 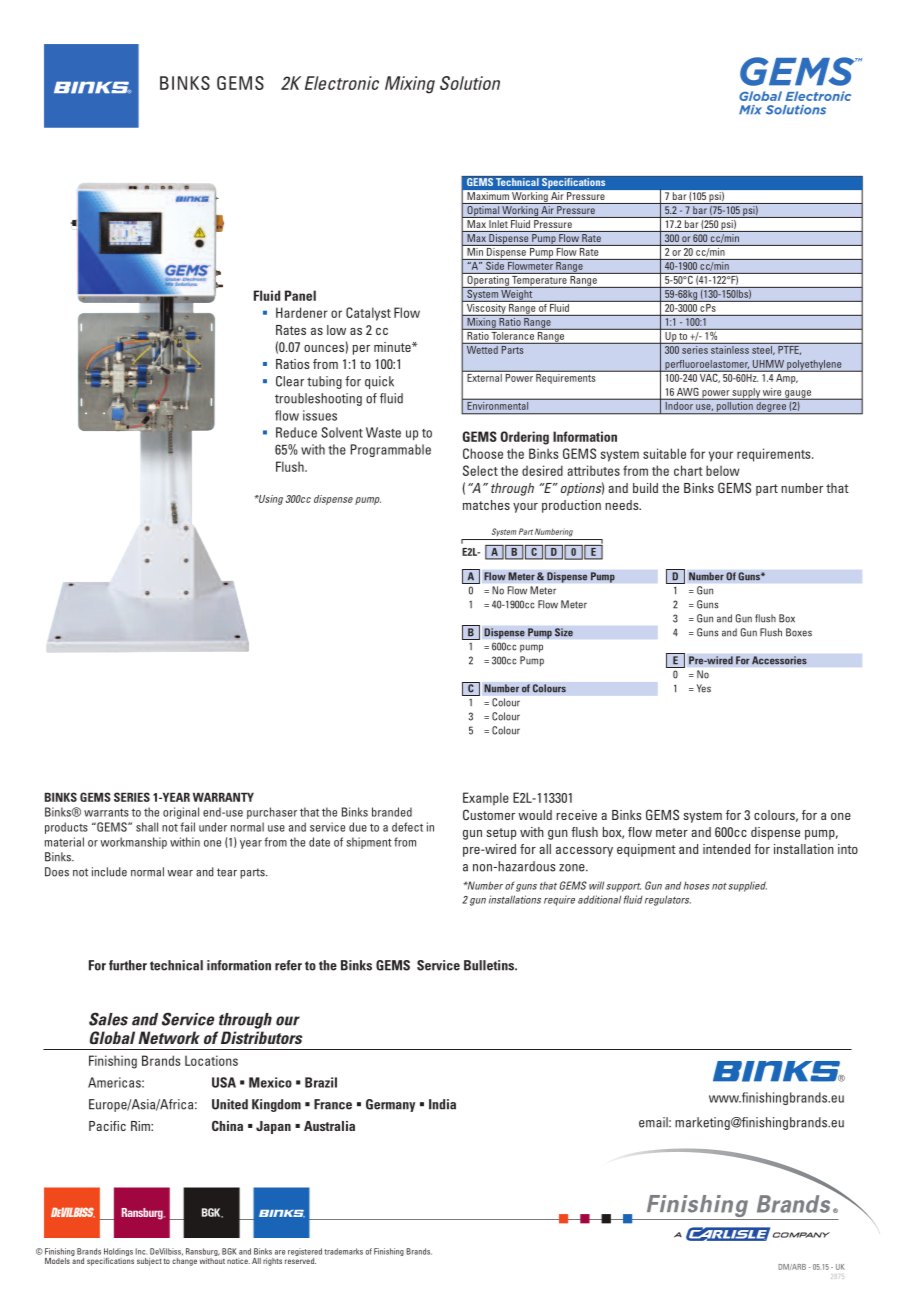 What do you see at coordinates (480, 470) in the screenshot?
I see `Select` at bounding box center [480, 470].
